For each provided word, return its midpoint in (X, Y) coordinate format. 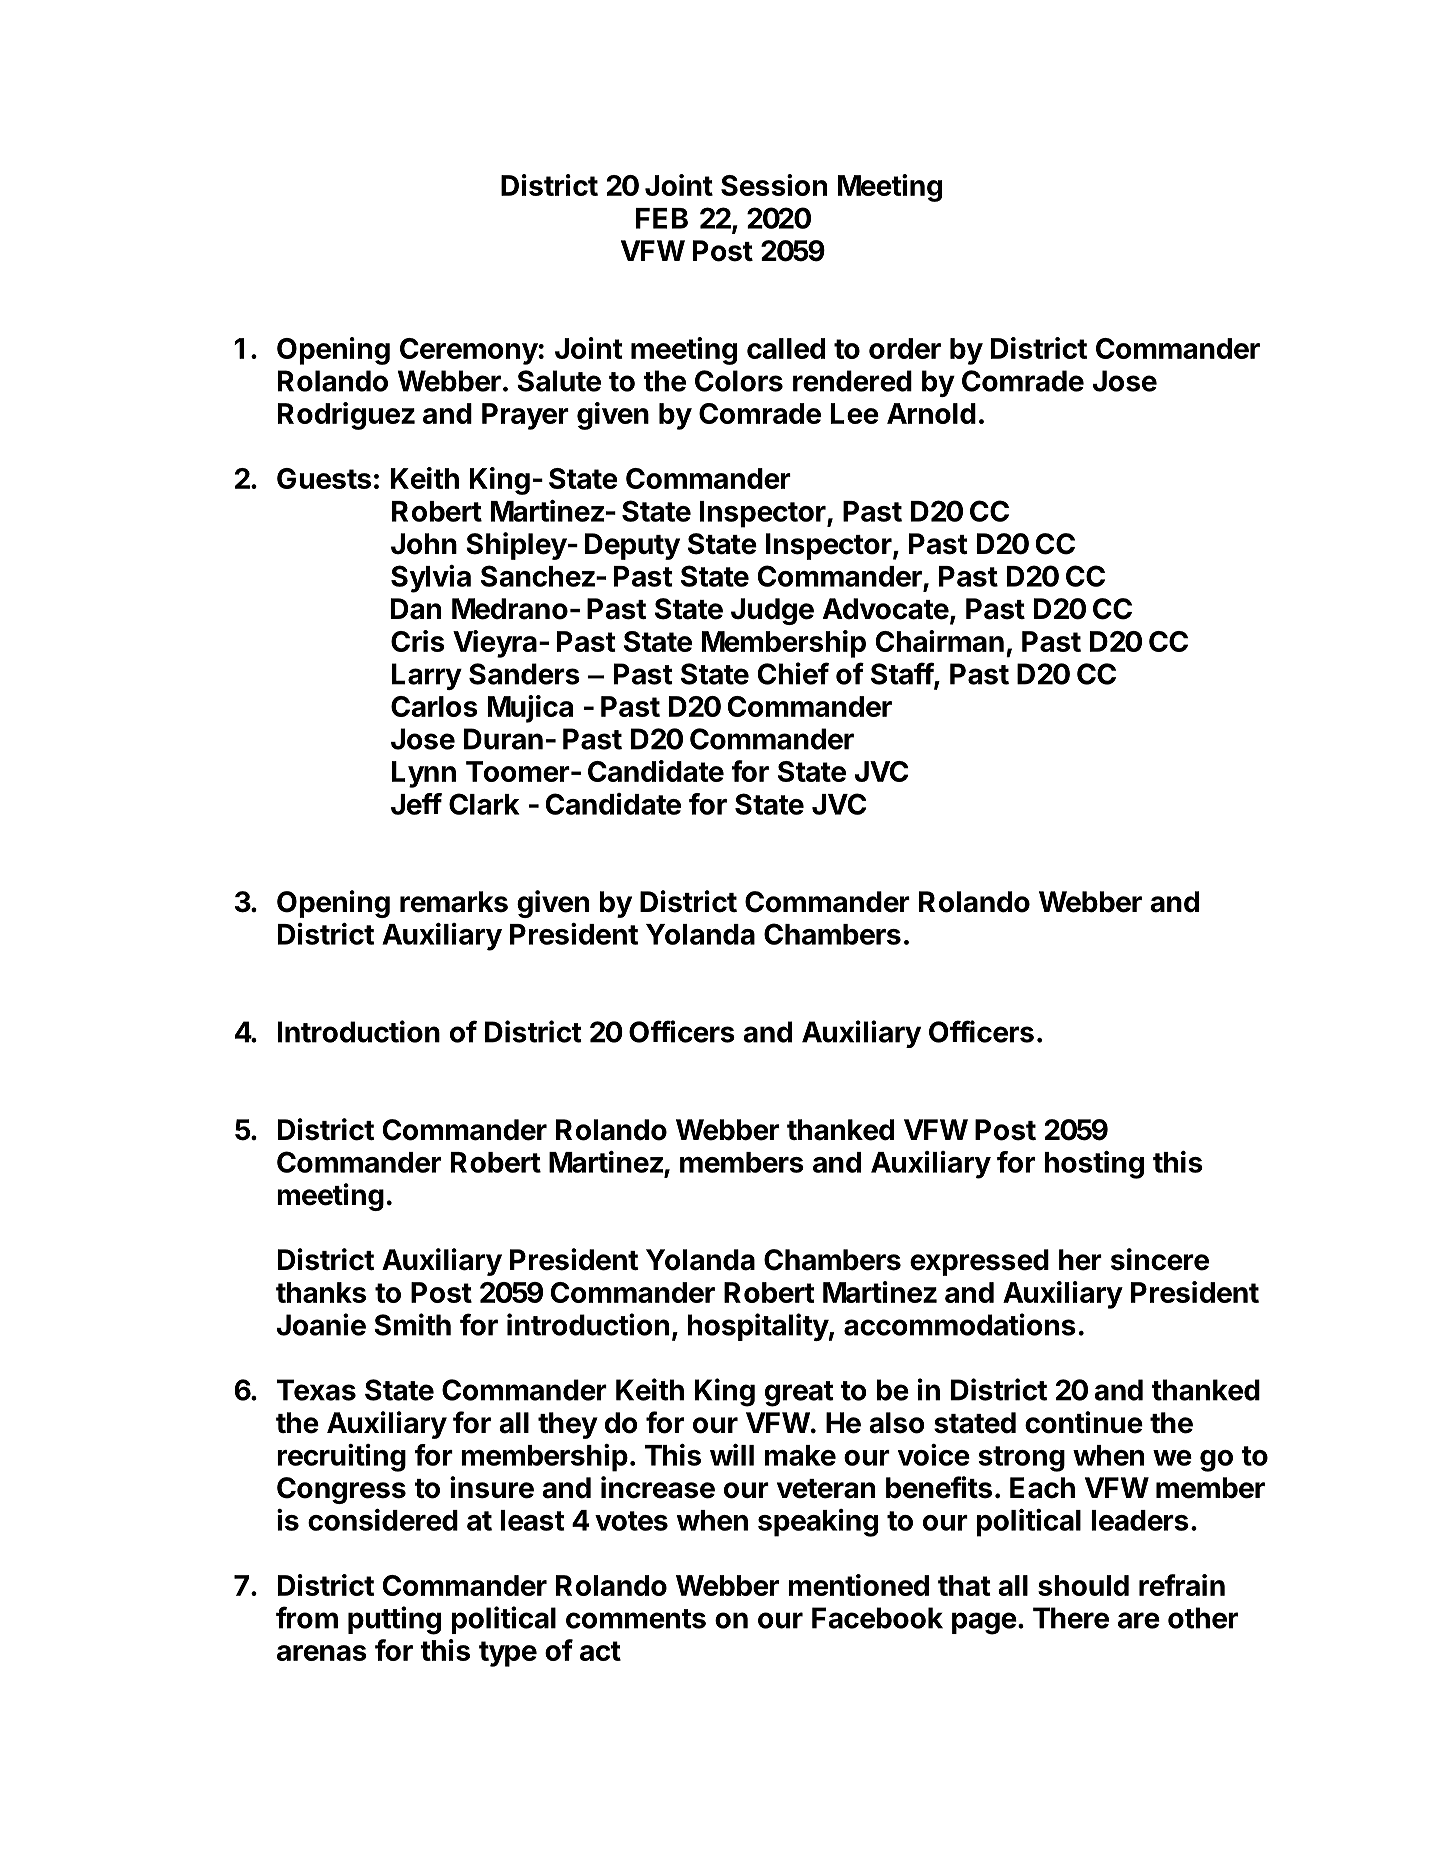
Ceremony (469, 351)
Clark (484, 804)
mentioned (859, 1585)
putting (394, 1620)
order (905, 348)
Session (774, 185)
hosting (1094, 1165)
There (1071, 1618)
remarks (454, 902)
